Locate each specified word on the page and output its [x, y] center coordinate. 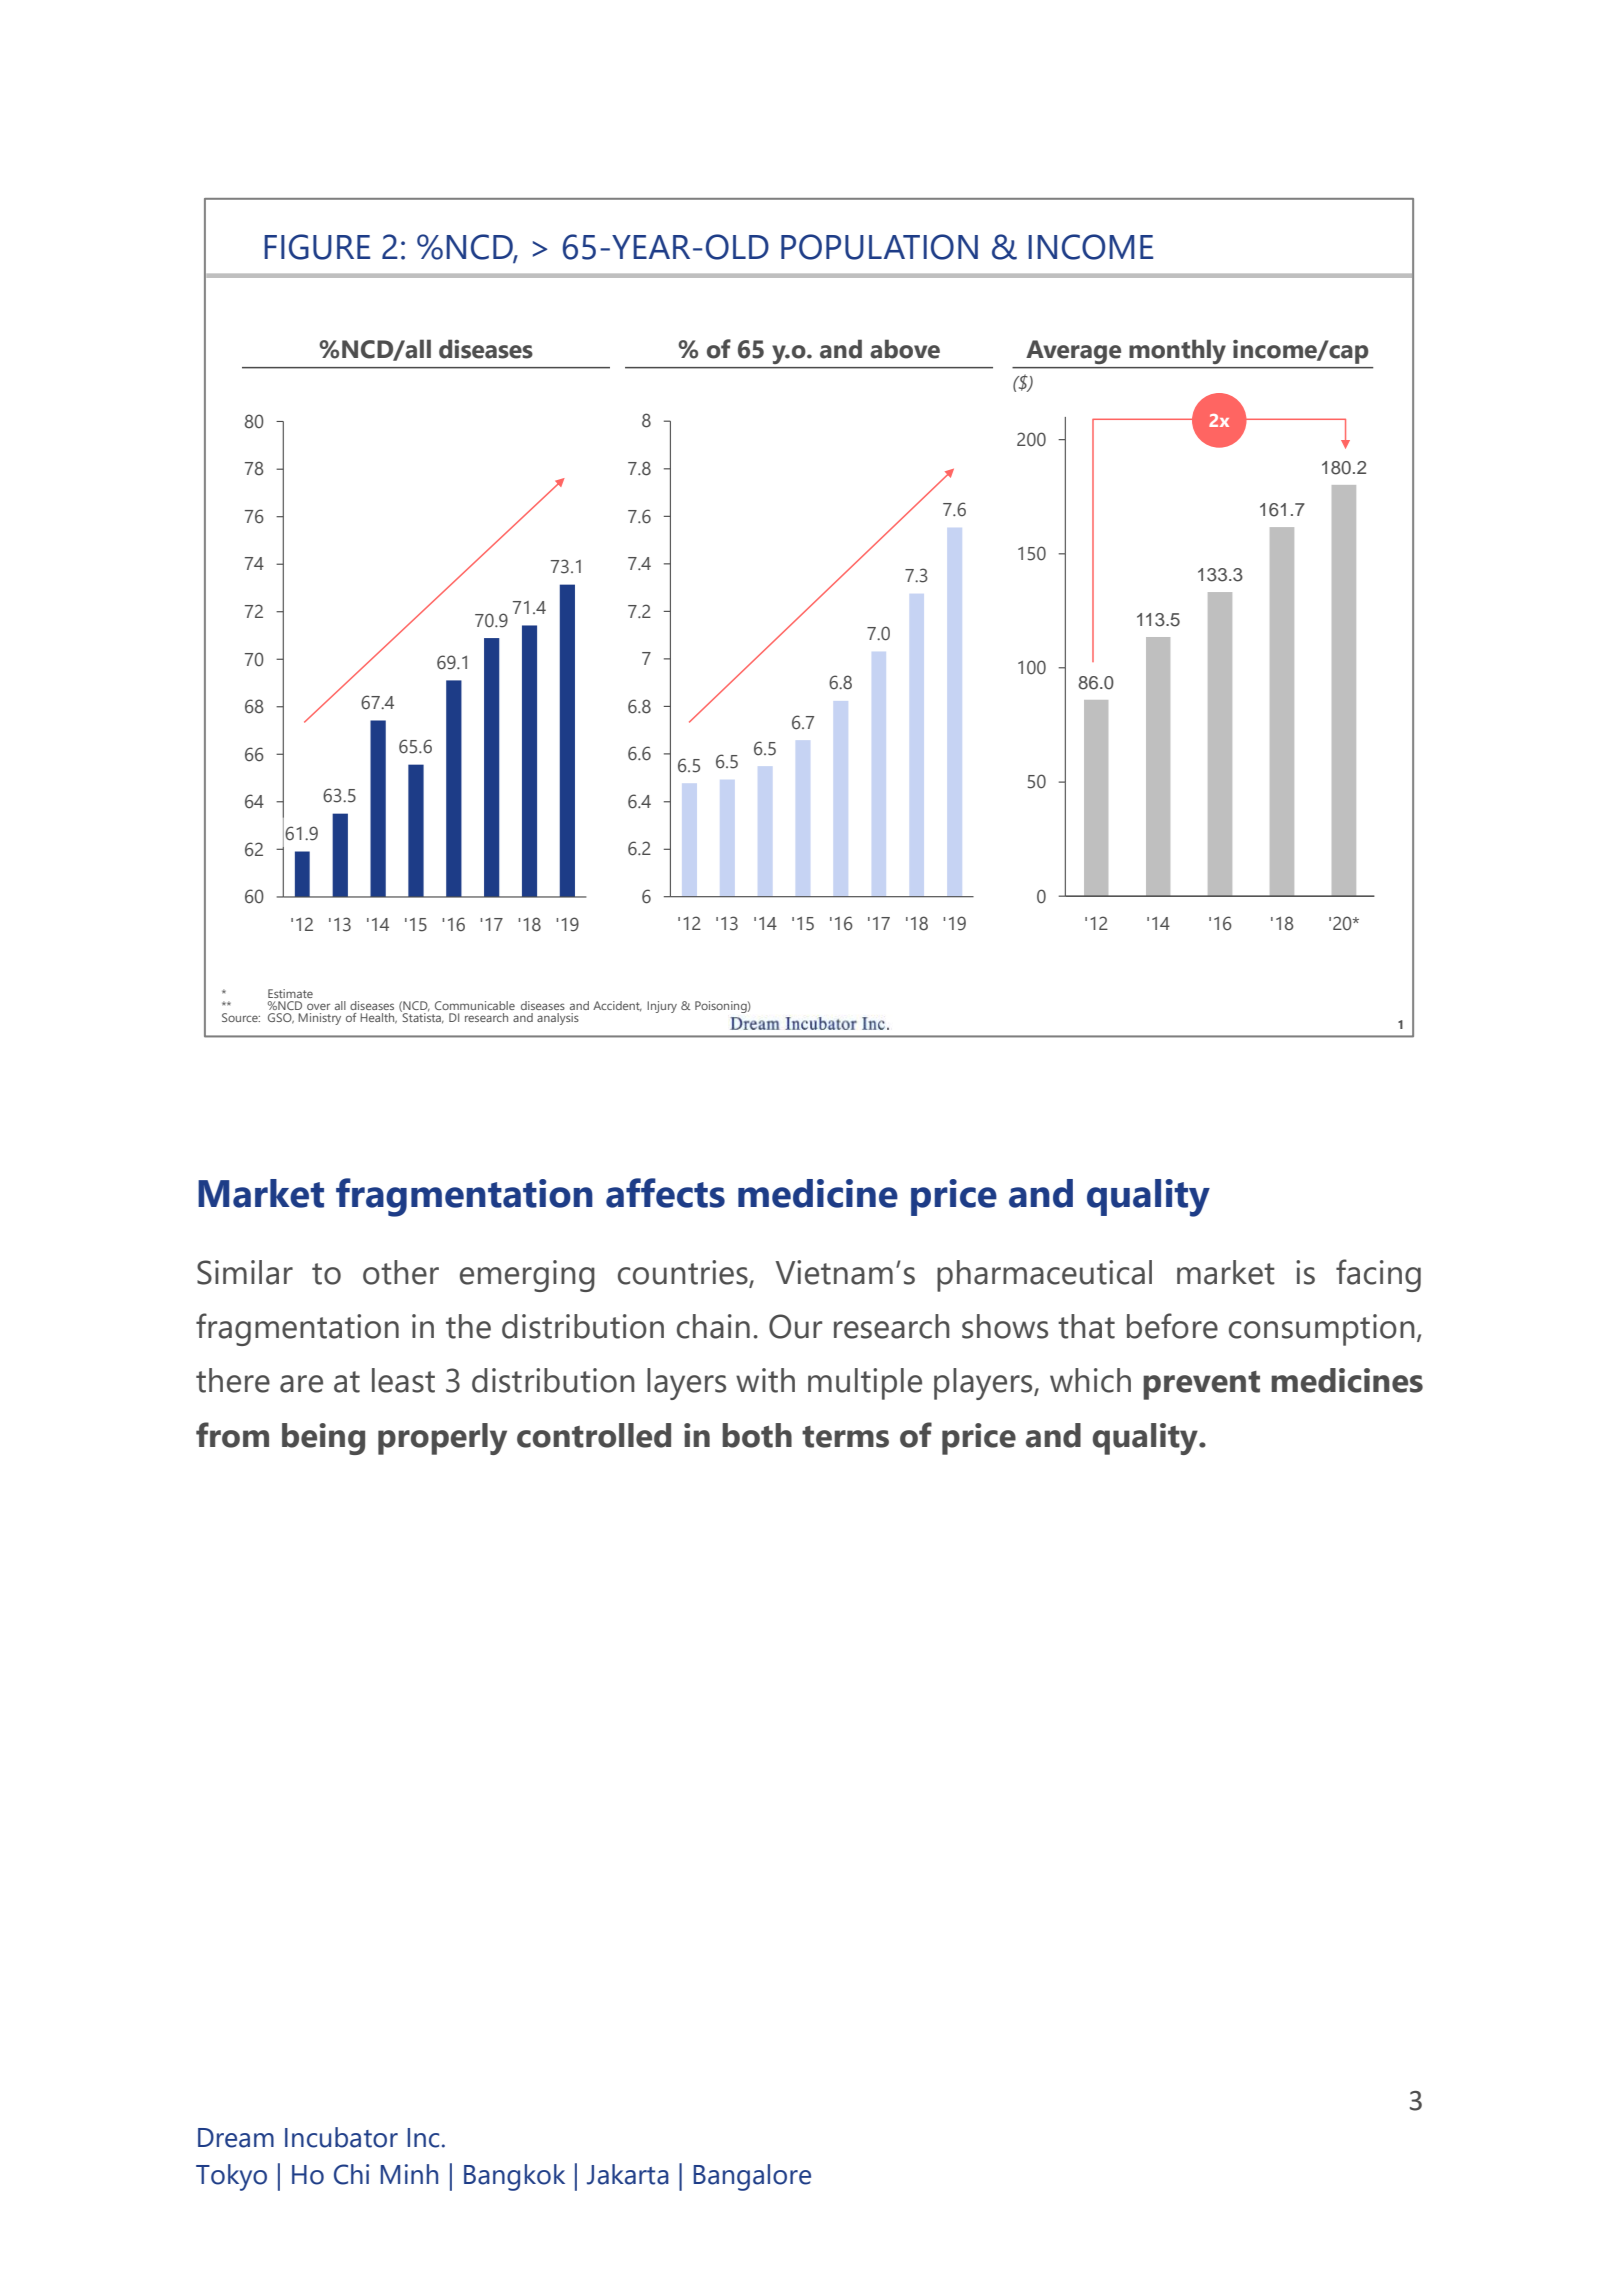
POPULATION [879, 247]
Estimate [290, 993]
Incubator [341, 2137]
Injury [662, 1007]
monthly [1177, 352]
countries [684, 1273]
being [323, 1439]
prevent [1201, 1385]
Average [1073, 352]
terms [845, 1437]
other [401, 1272]
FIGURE [317, 247]
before [1172, 1326]
